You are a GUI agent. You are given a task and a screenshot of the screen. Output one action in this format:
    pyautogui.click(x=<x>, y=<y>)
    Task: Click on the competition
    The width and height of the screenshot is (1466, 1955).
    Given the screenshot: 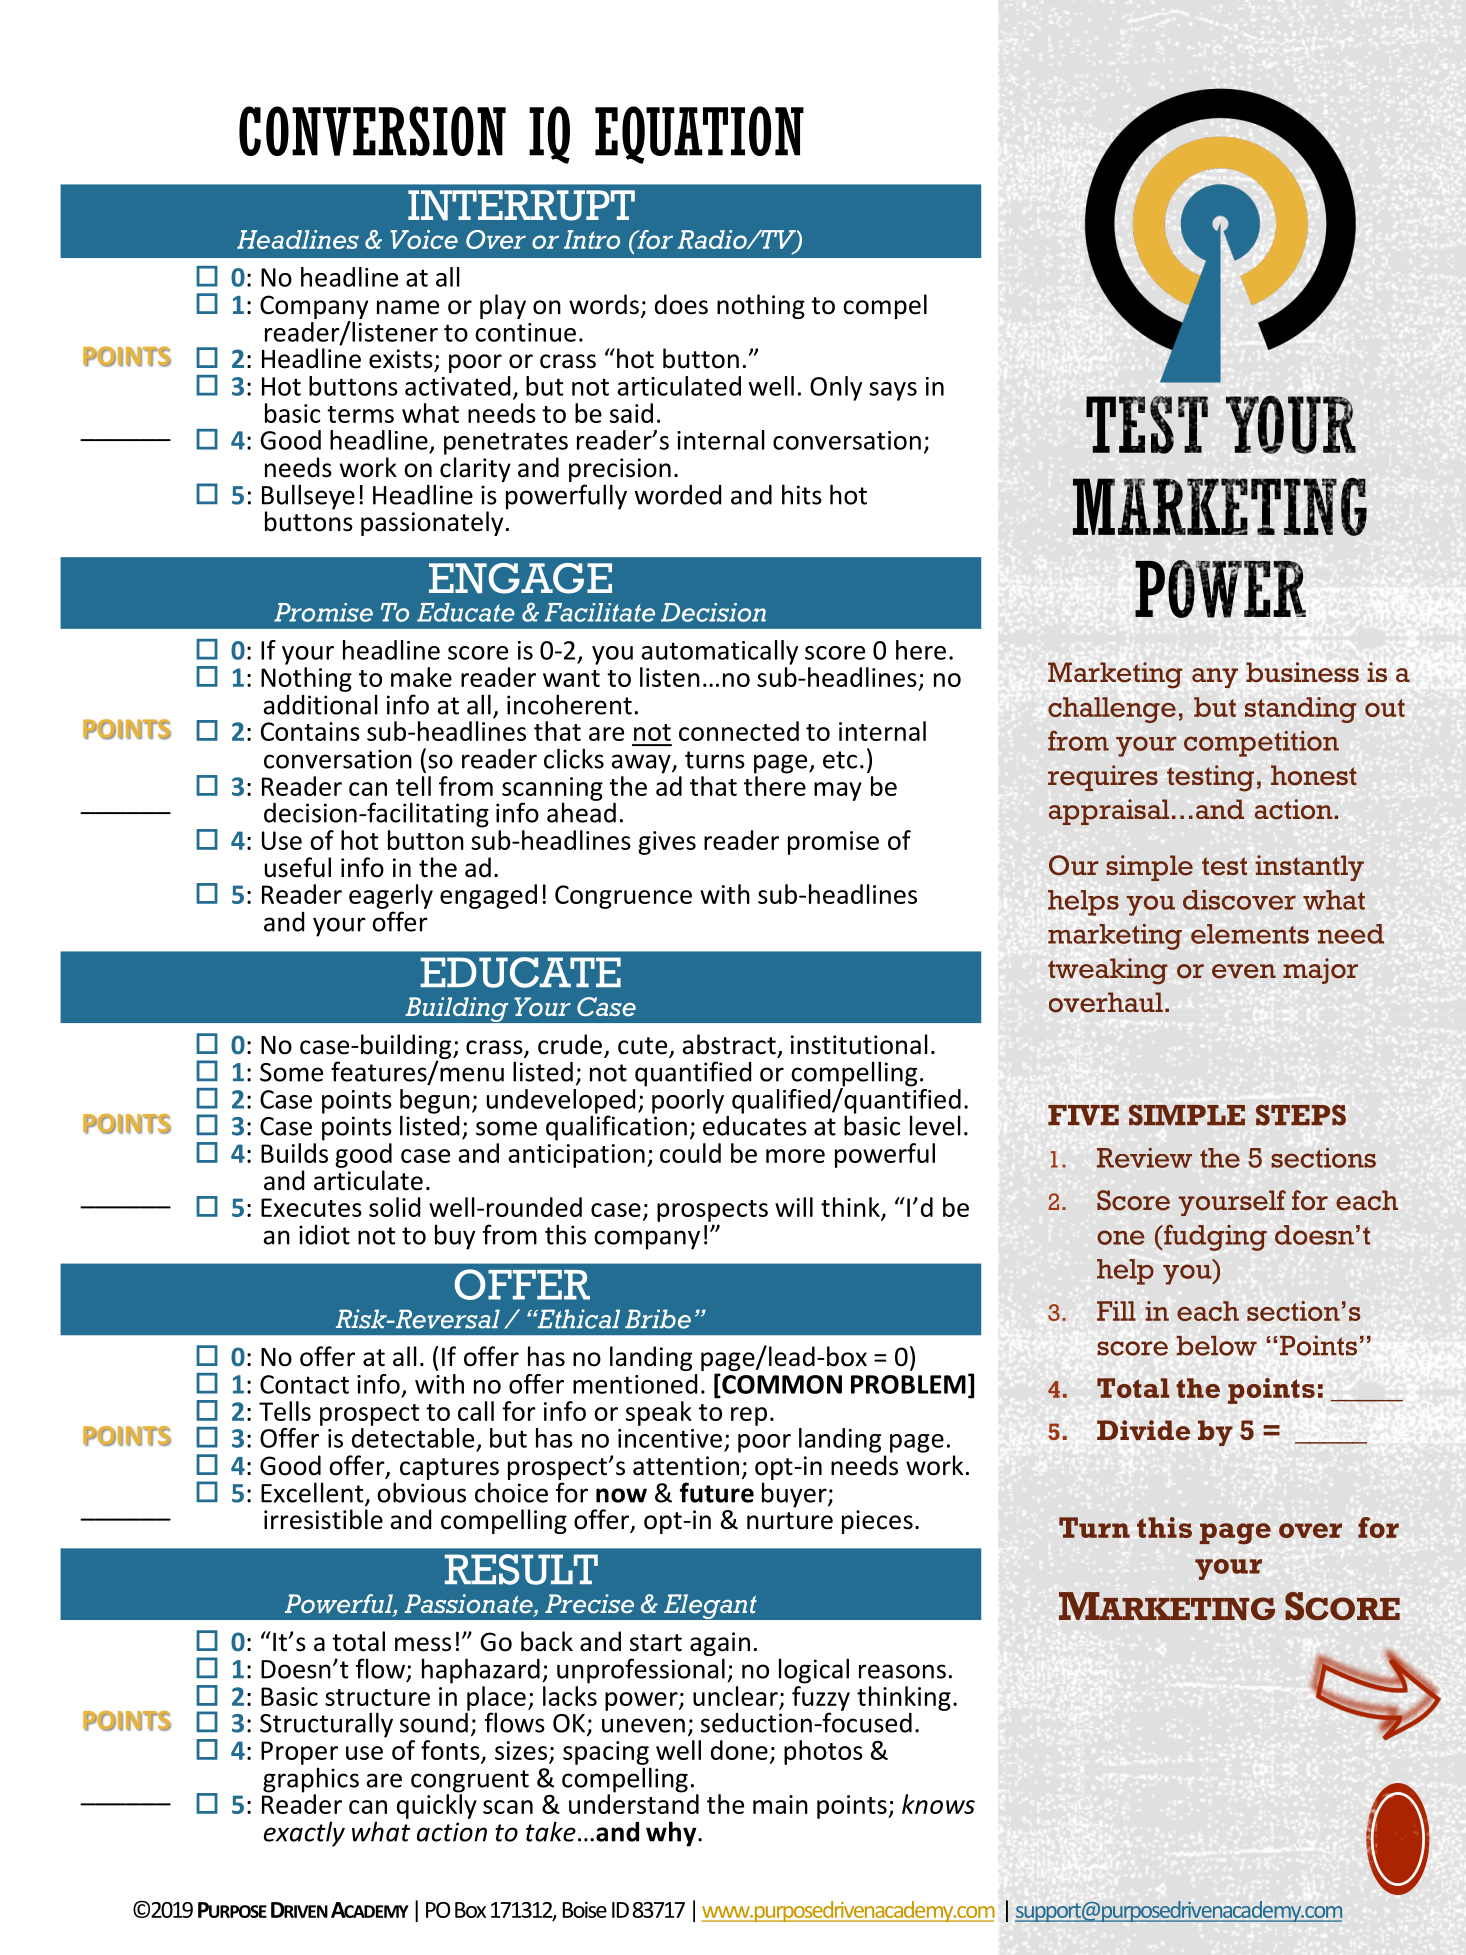 What is the action you would take?
    pyautogui.click(x=1261, y=744)
